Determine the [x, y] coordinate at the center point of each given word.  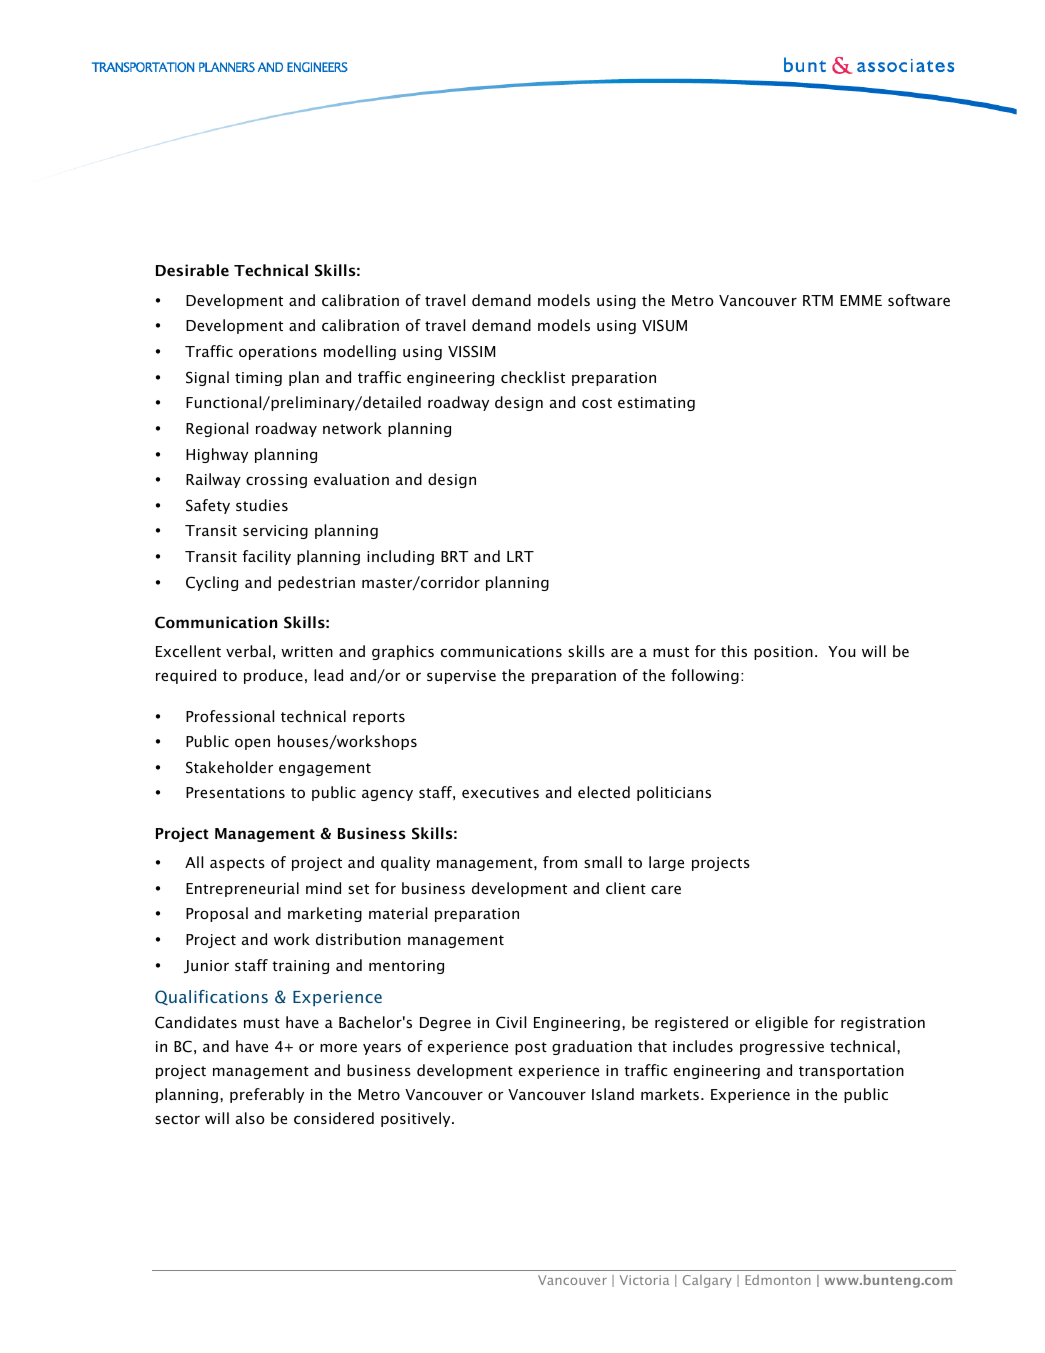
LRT [520, 556]
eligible [781, 1023]
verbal [248, 651]
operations [278, 353]
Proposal [217, 914]
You [841, 651]
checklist [533, 377]
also [250, 1118]
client [626, 888]
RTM [818, 300]
